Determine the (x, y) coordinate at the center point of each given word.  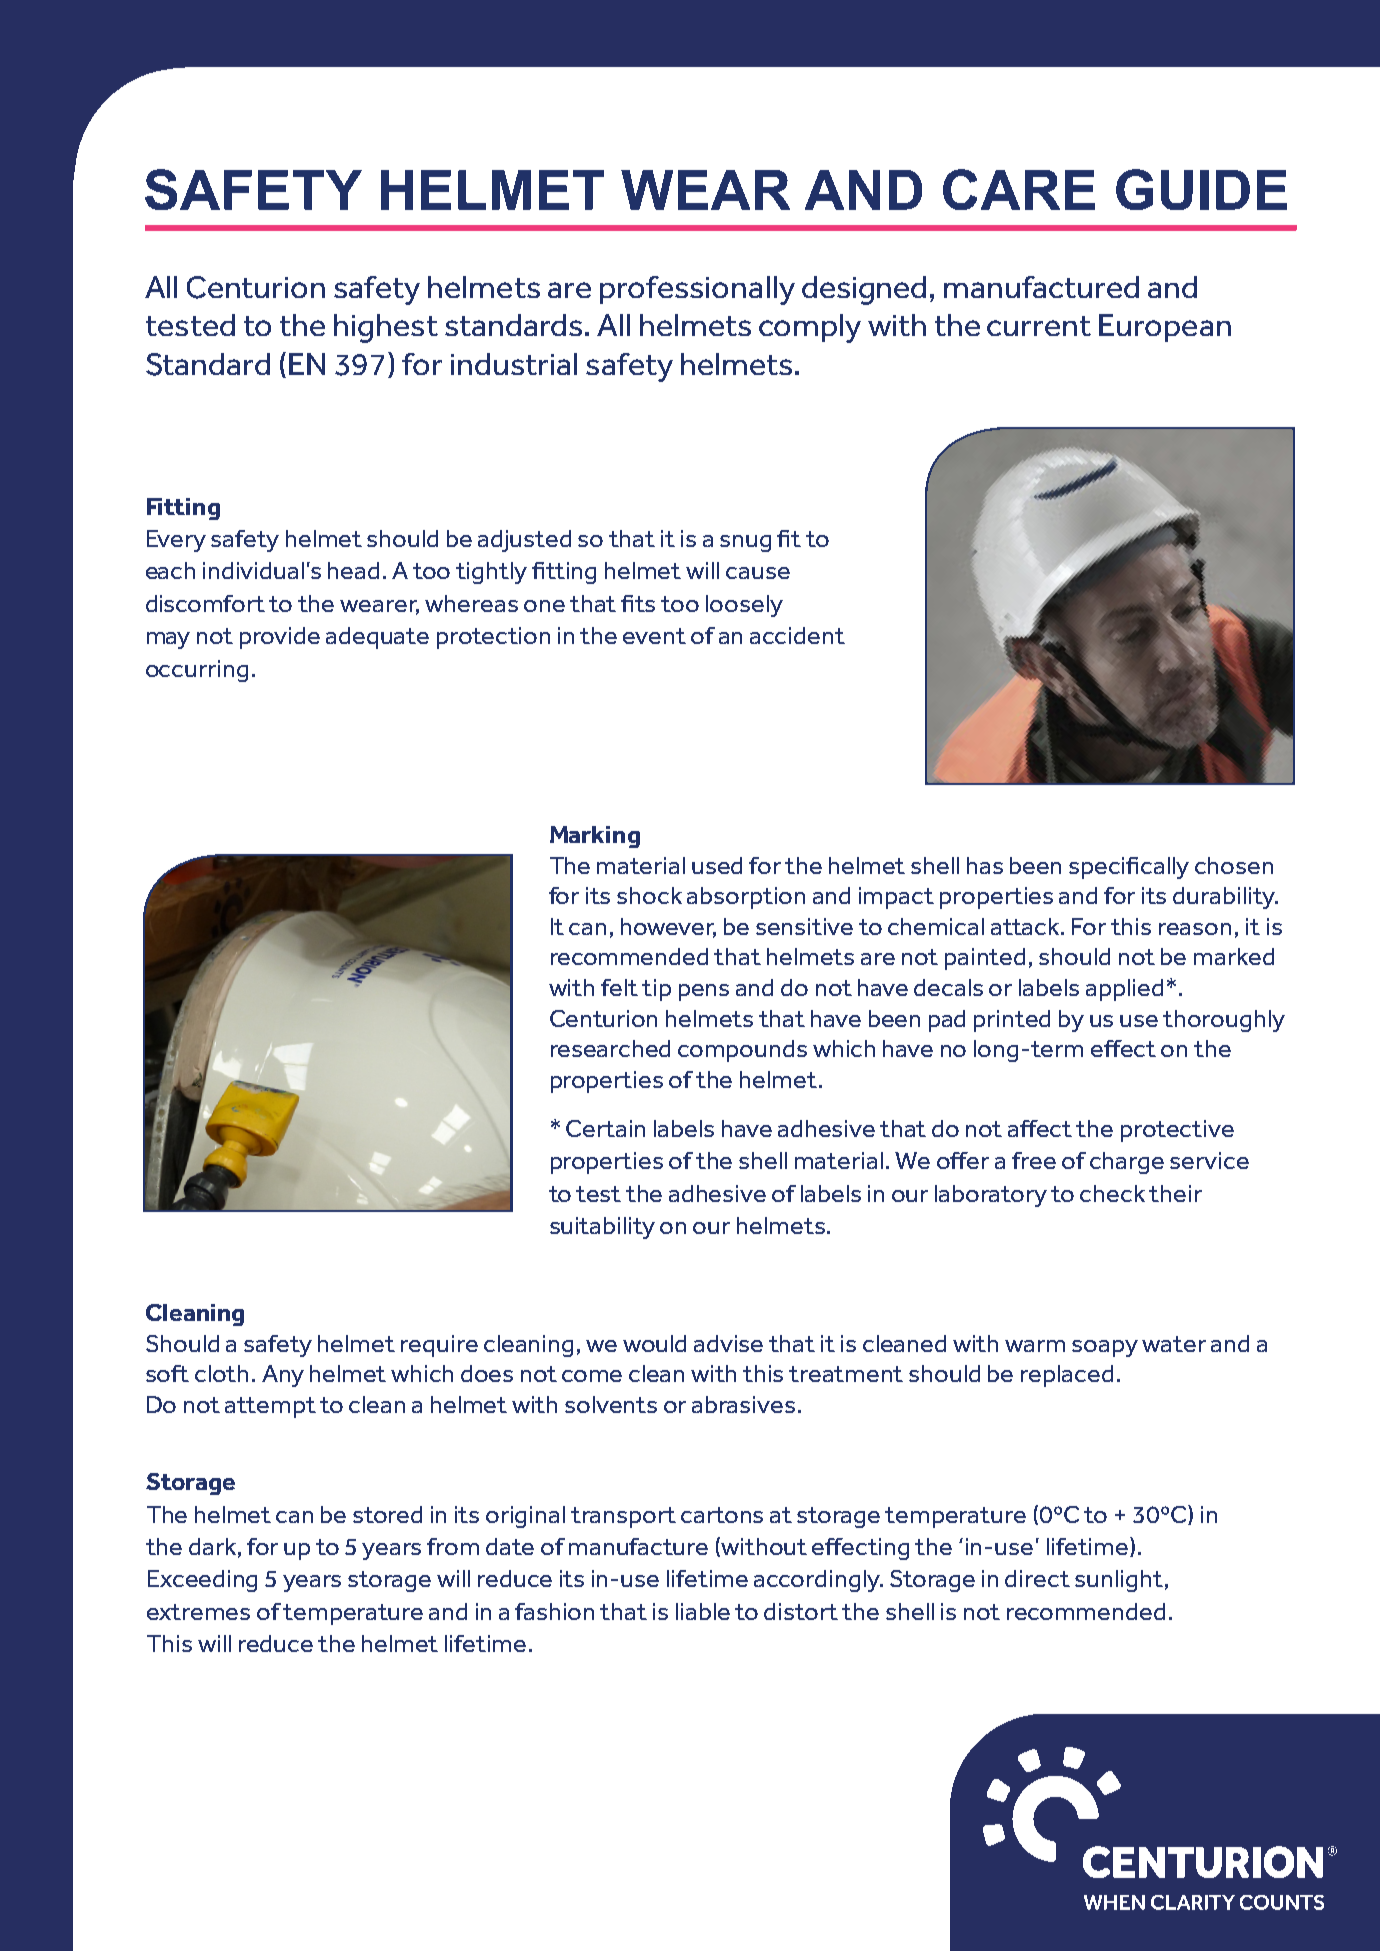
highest (386, 328)
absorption (746, 898)
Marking (595, 837)
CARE (1019, 189)
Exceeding (202, 1581)
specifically (1129, 868)
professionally (697, 290)
